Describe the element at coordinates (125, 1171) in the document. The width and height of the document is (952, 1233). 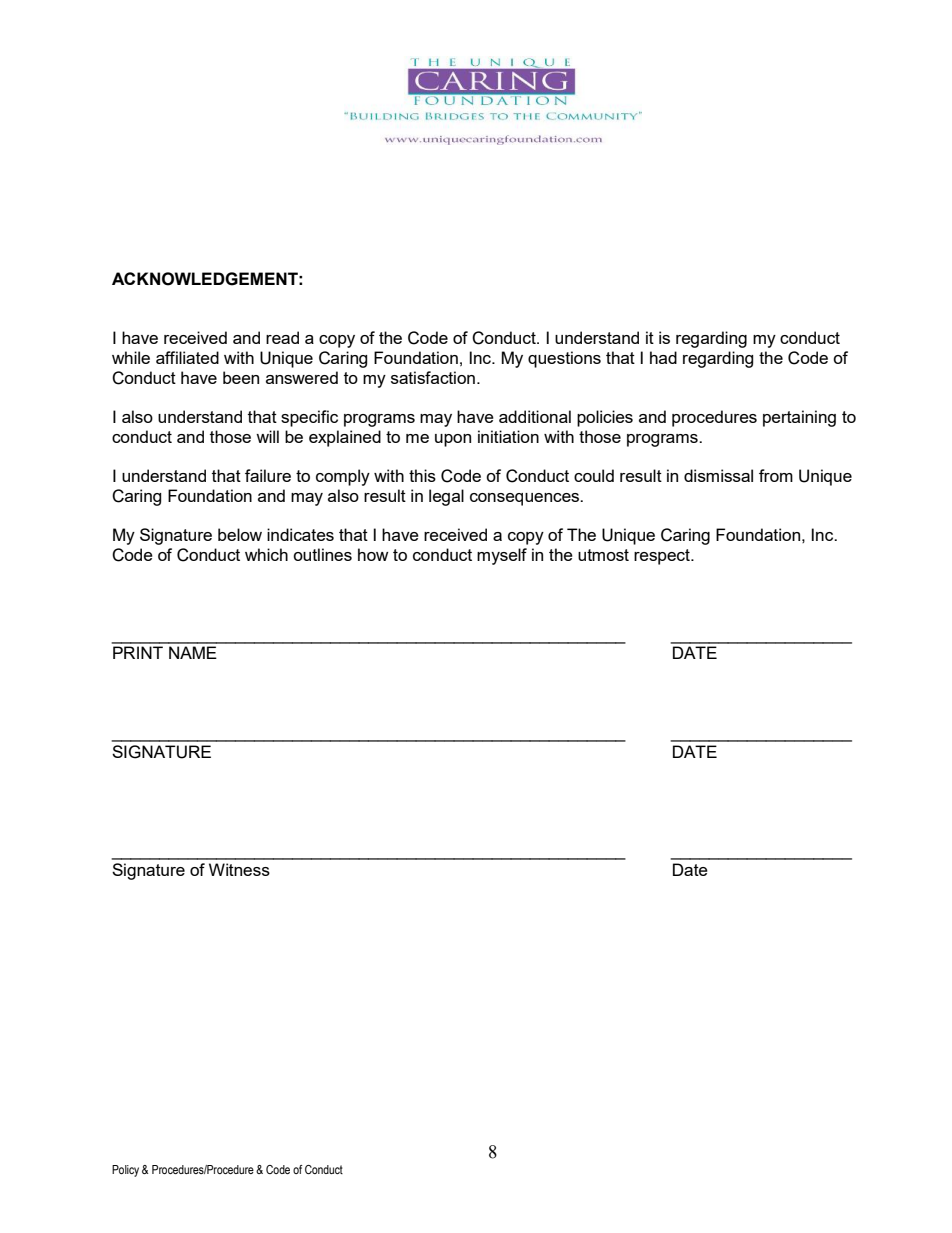
I see `Policy` at that location.
